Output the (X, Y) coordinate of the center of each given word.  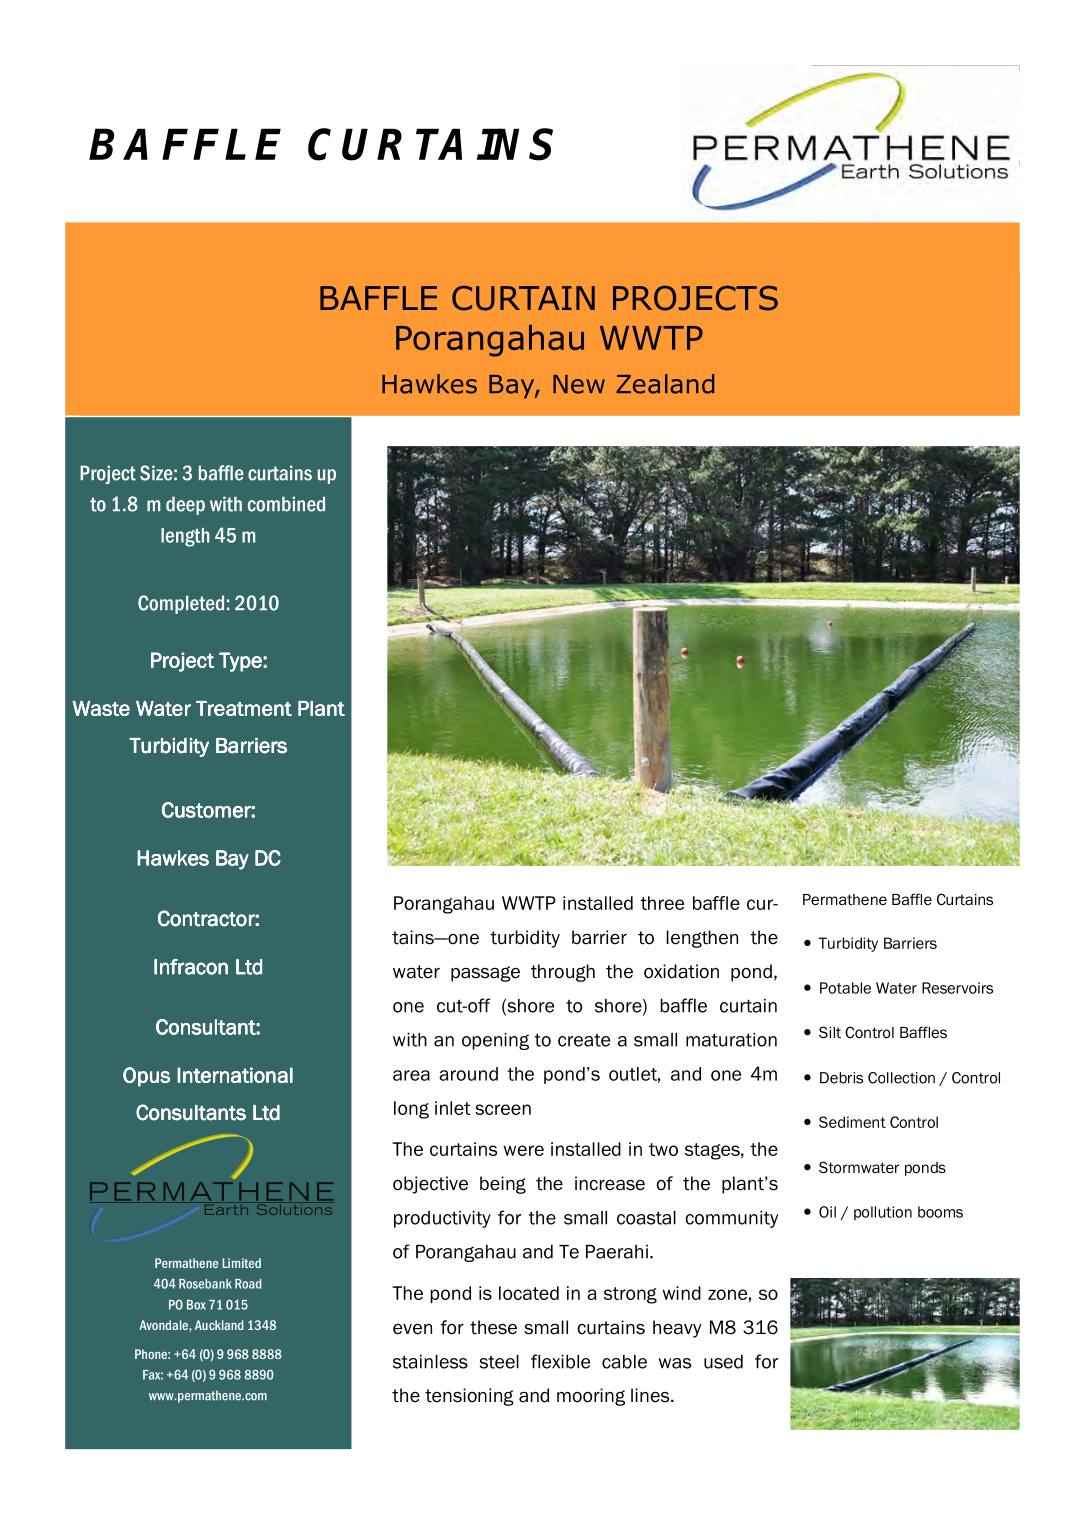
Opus (146, 1077)
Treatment (244, 708)
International (235, 1075)
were (524, 1150)
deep (185, 505)
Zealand (665, 384)
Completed (181, 604)
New (579, 384)
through (563, 973)
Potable (845, 988)
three (662, 903)
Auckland (219, 1325)
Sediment (852, 1122)
